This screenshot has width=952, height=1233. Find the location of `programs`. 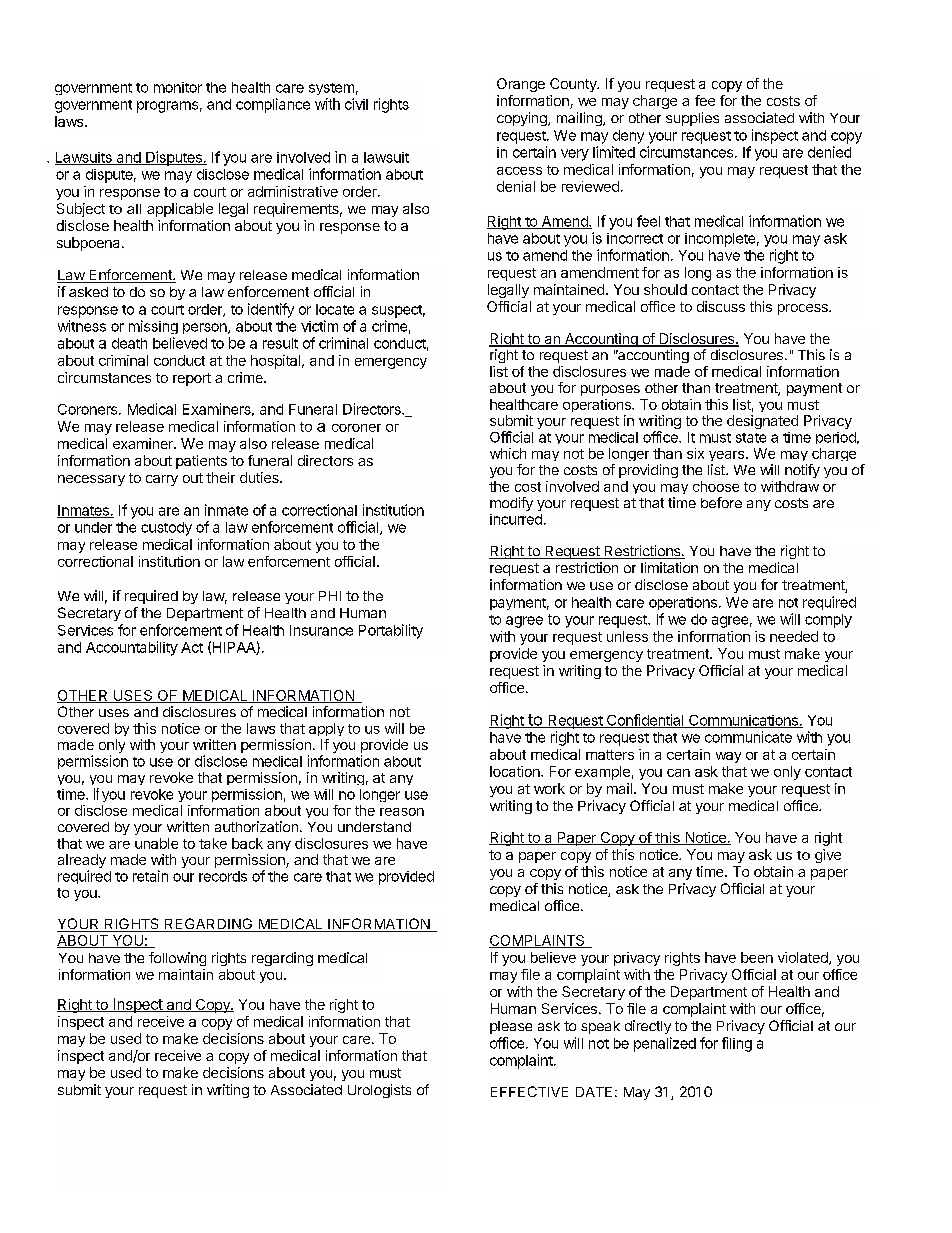

programs is located at coordinates (167, 107).
